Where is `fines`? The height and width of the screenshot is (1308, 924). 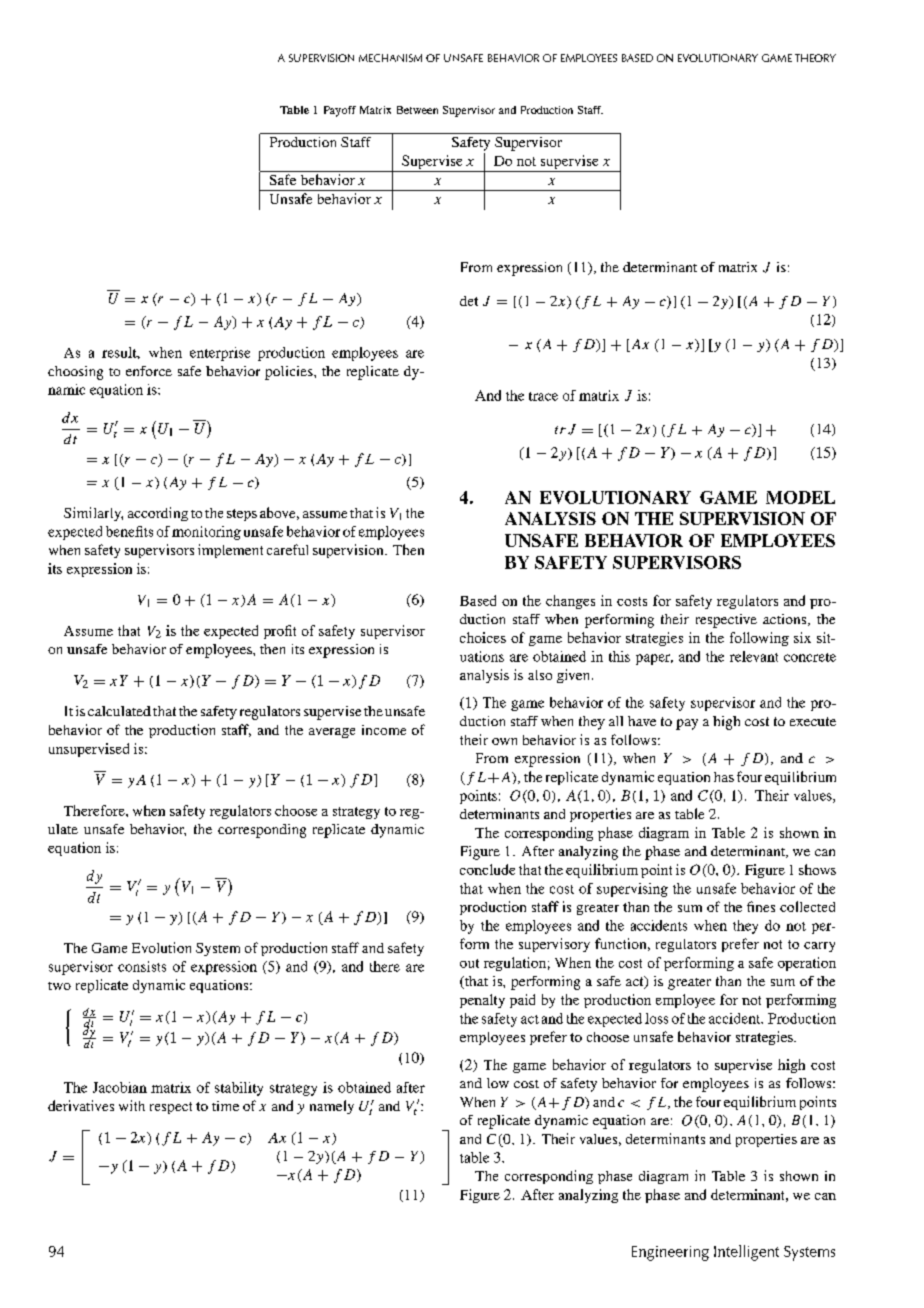 fines is located at coordinates (761, 906).
